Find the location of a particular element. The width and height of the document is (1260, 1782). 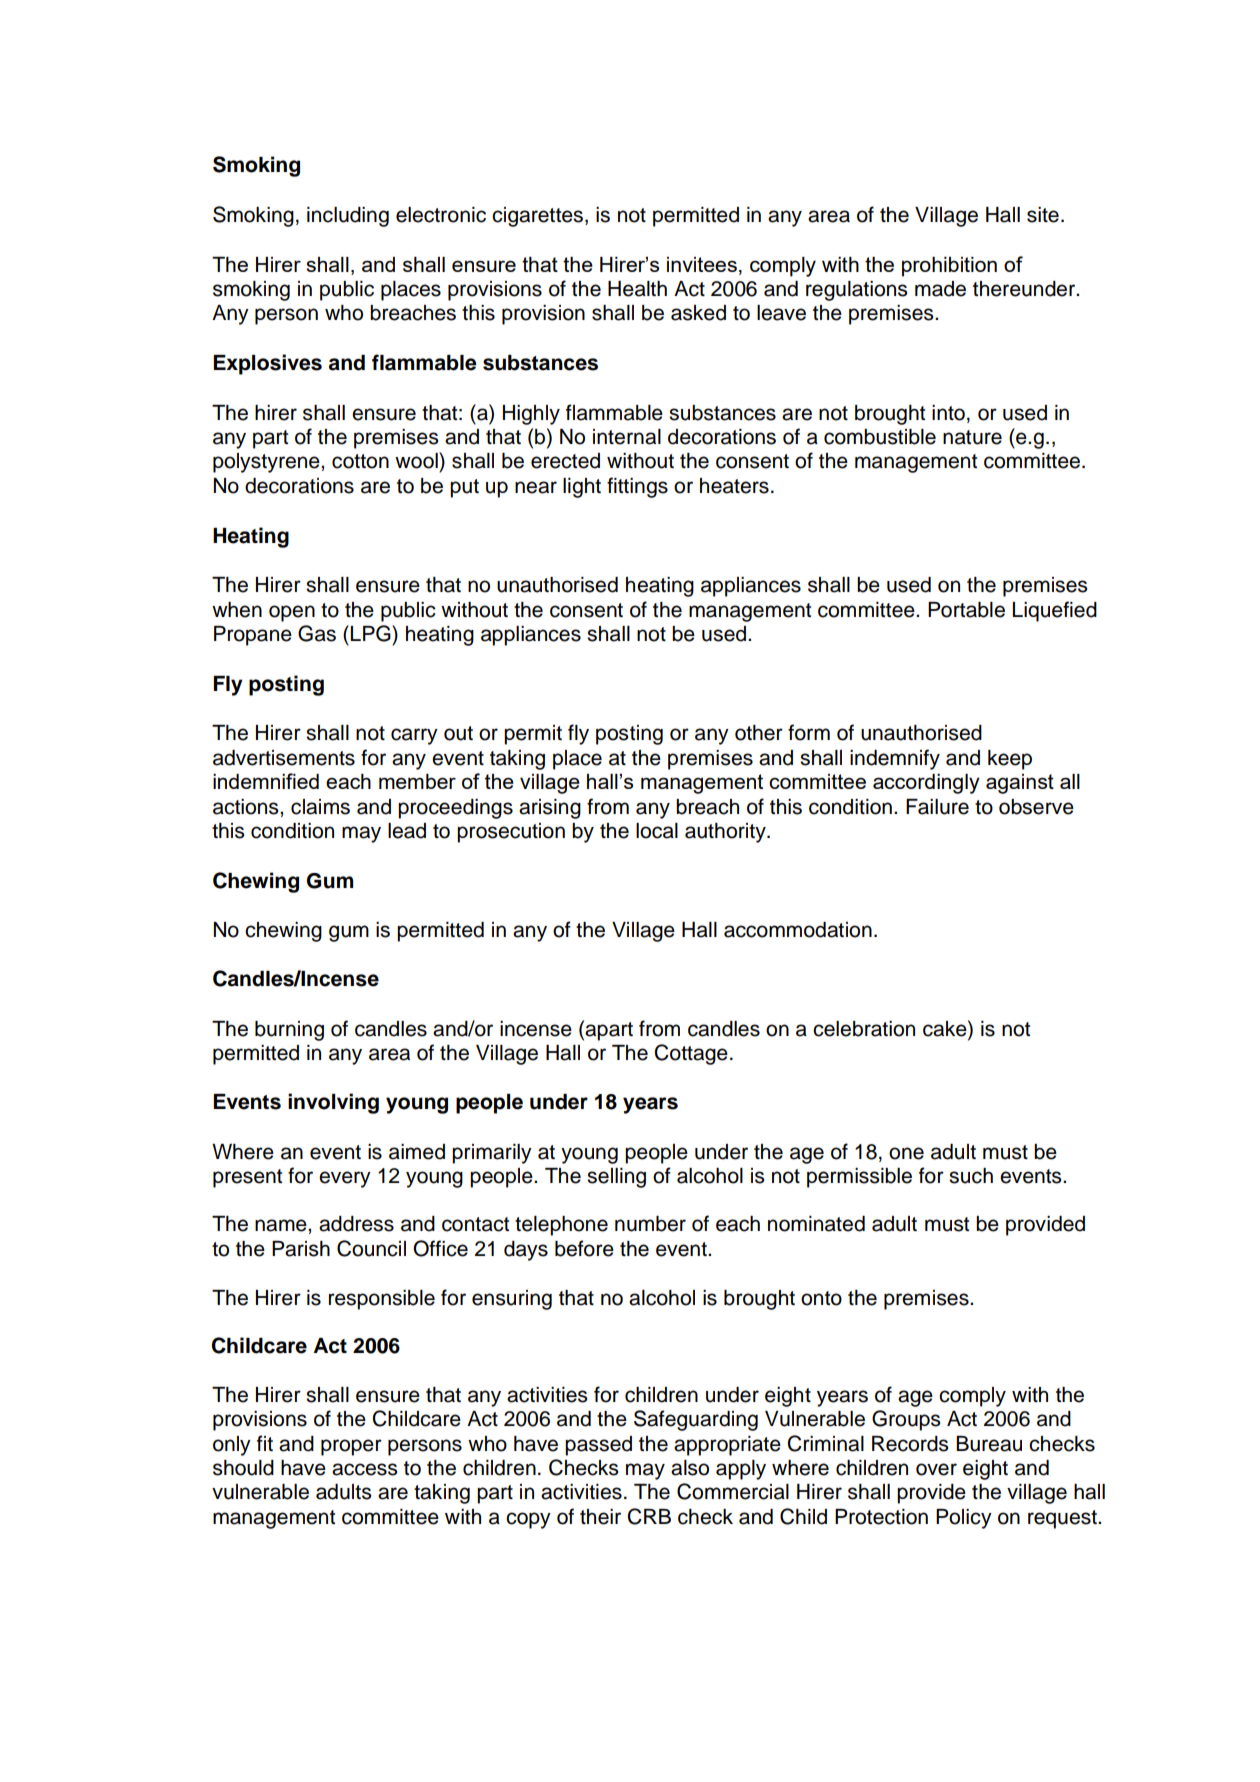

claims is located at coordinates (320, 807).
